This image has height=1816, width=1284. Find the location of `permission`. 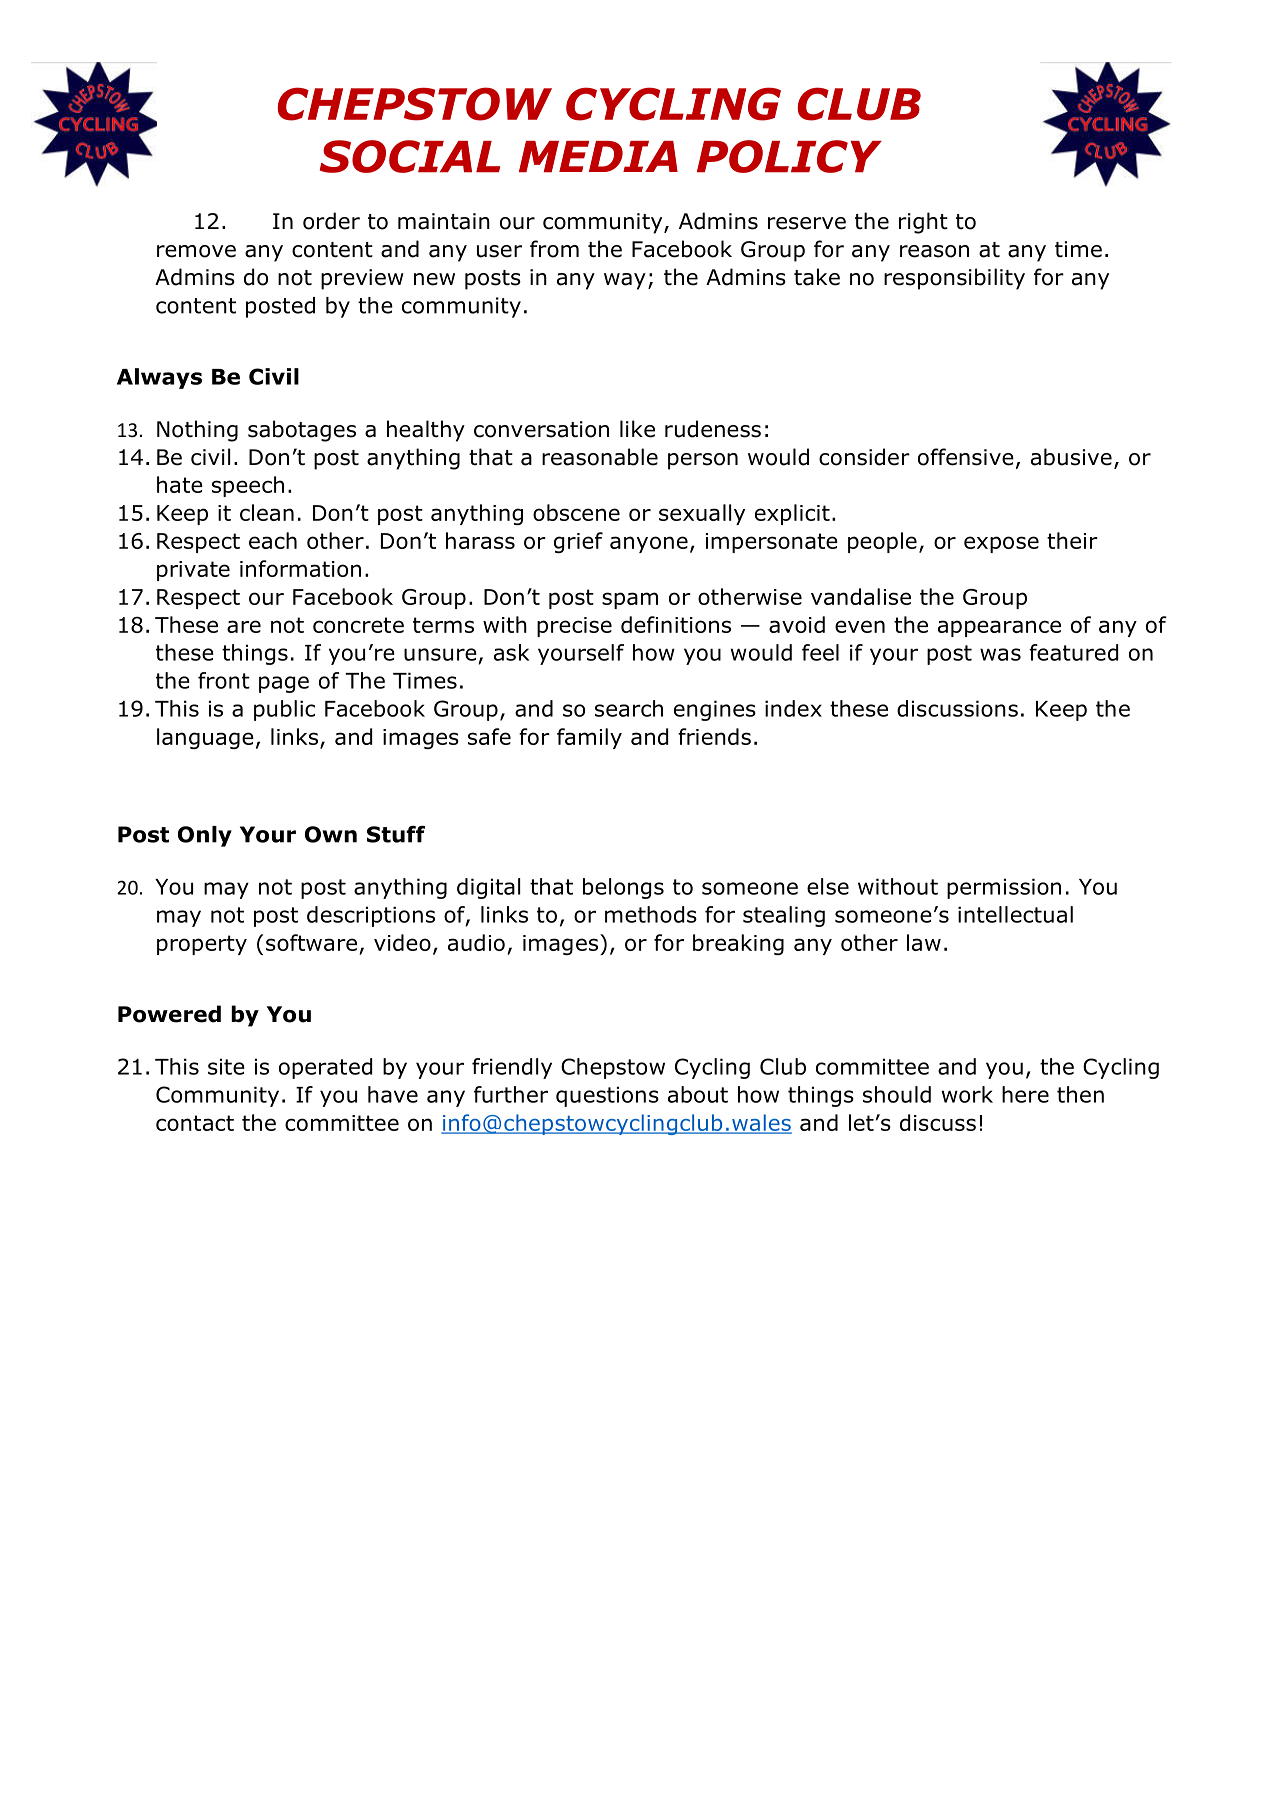

permission is located at coordinates (1004, 888).
